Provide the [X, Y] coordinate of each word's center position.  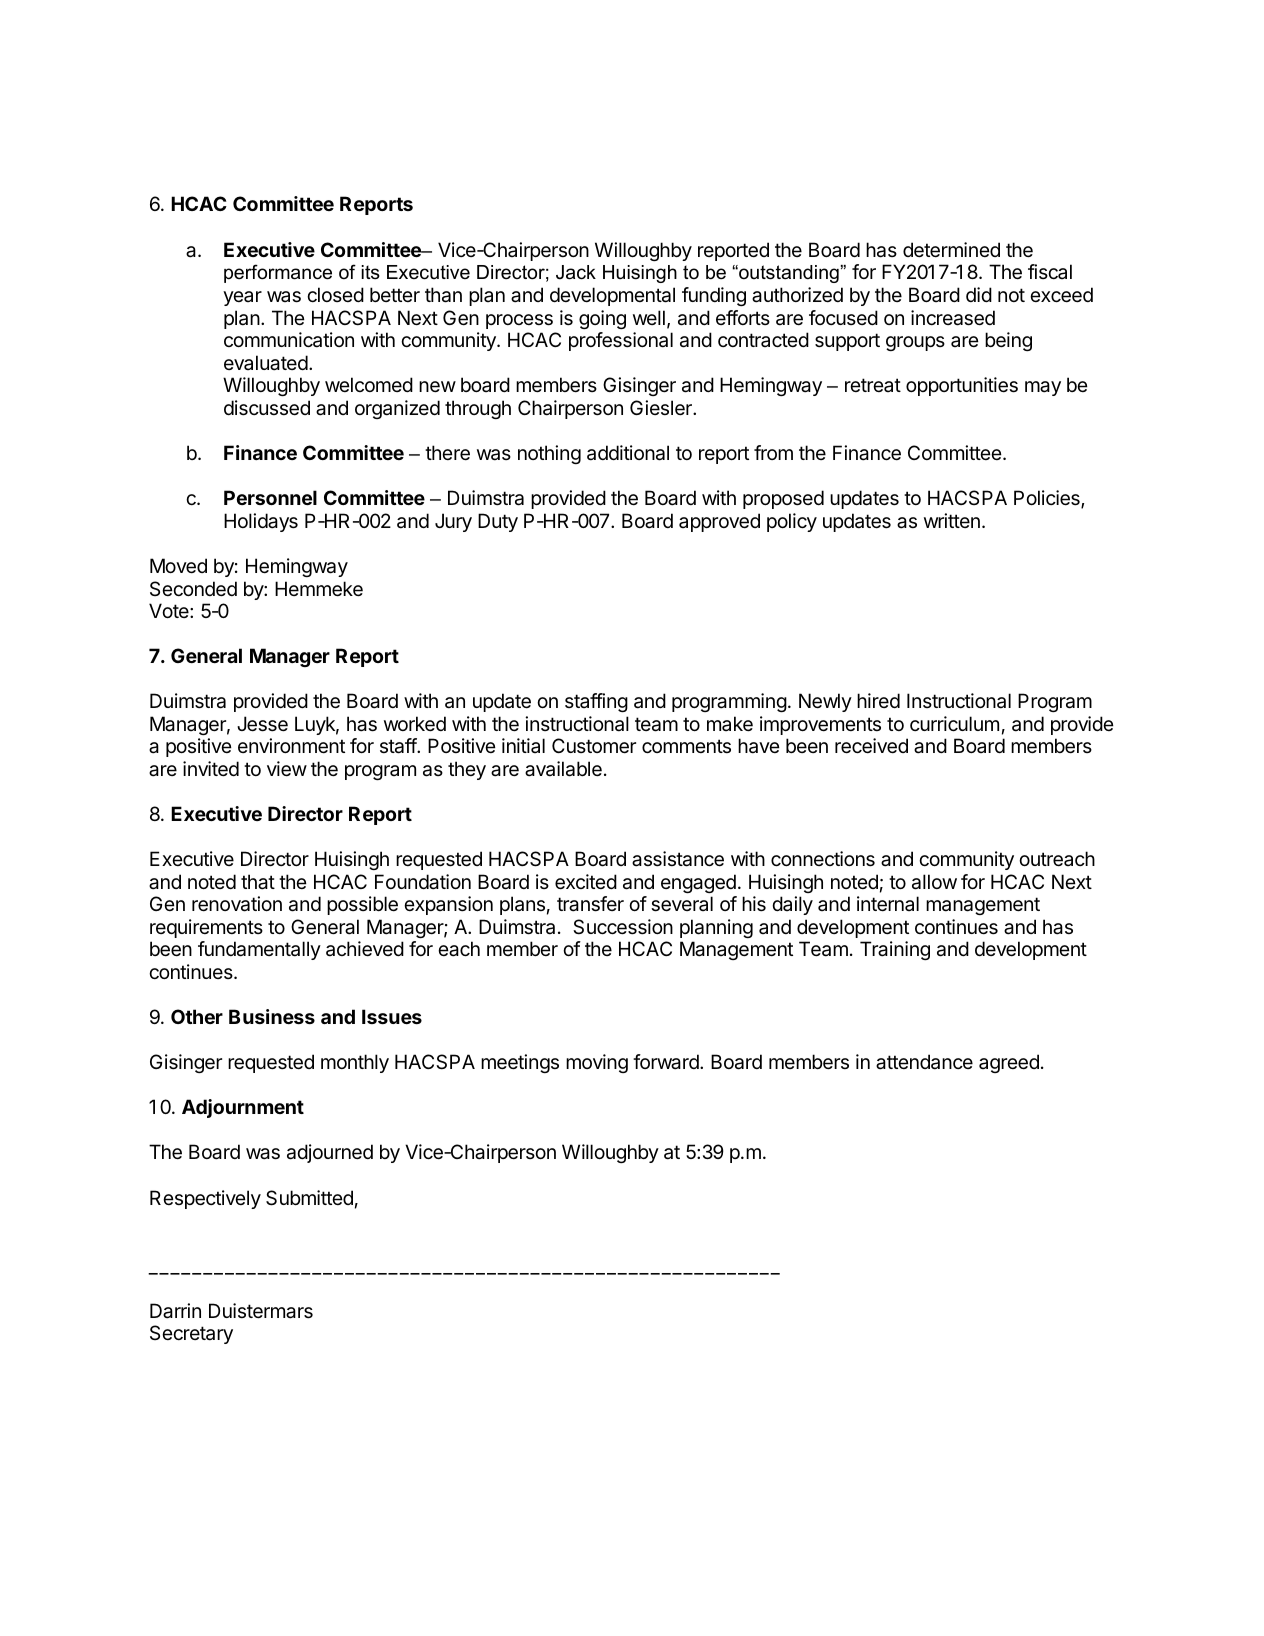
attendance [924, 1062]
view [287, 769]
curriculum [954, 724]
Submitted [309, 1198]
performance [278, 273]
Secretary [191, 1334]
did [979, 294]
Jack [576, 272]
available [563, 769]
